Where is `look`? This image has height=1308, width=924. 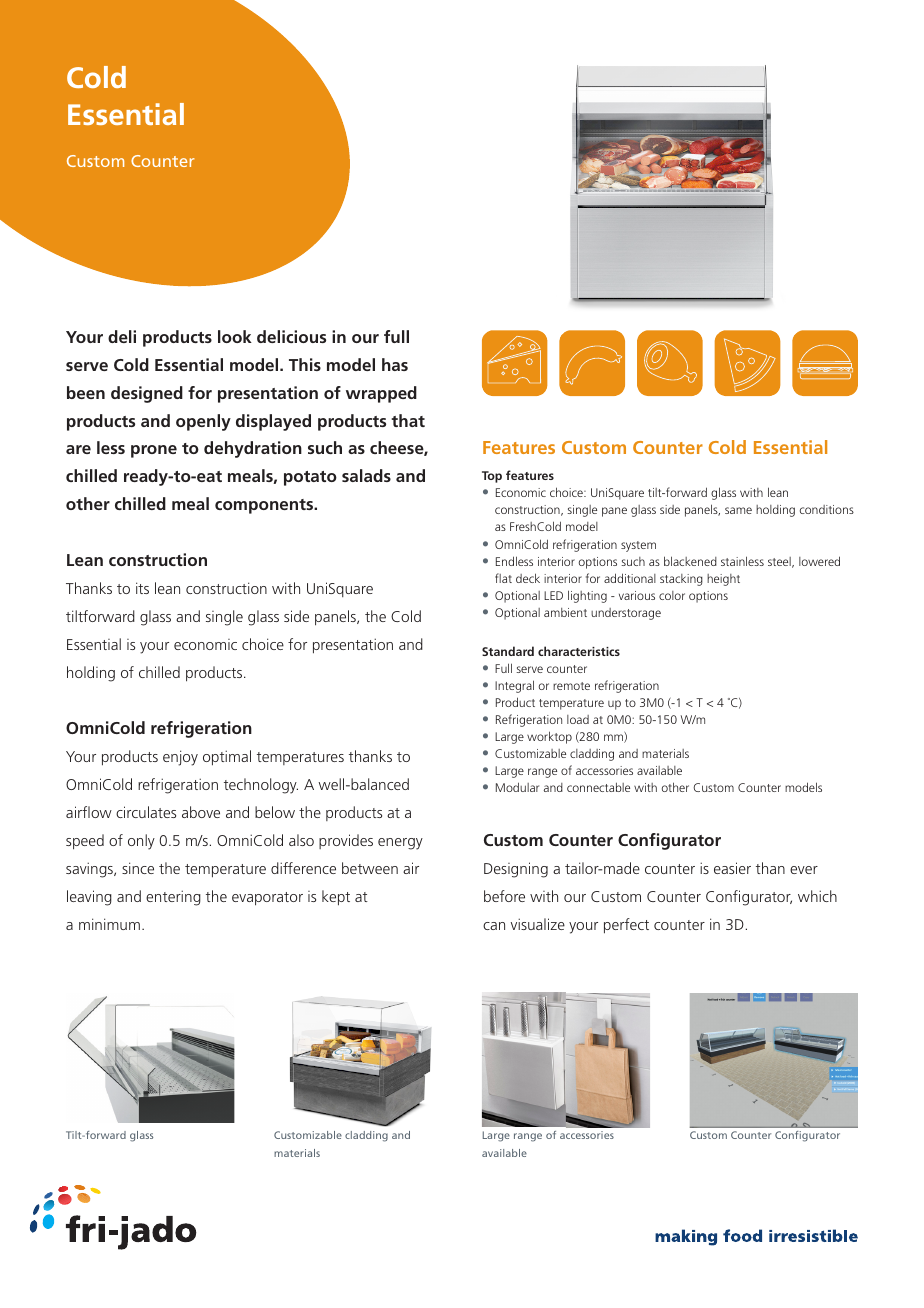
look is located at coordinates (235, 336).
